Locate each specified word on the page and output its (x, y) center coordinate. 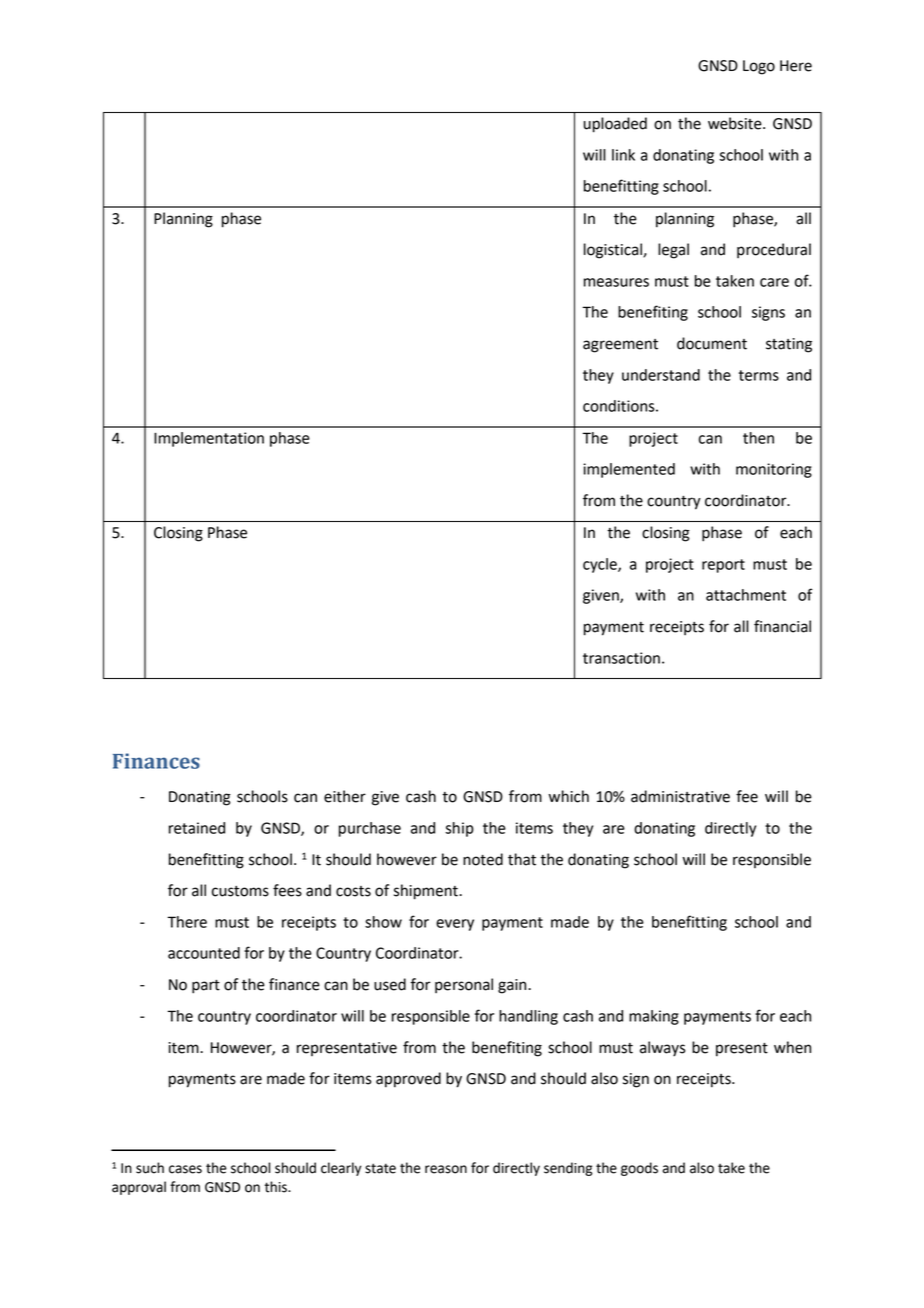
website (736, 123)
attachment (746, 595)
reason (446, 1169)
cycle (601, 565)
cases (185, 1169)
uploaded (615, 125)
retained (197, 828)
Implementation (209, 439)
